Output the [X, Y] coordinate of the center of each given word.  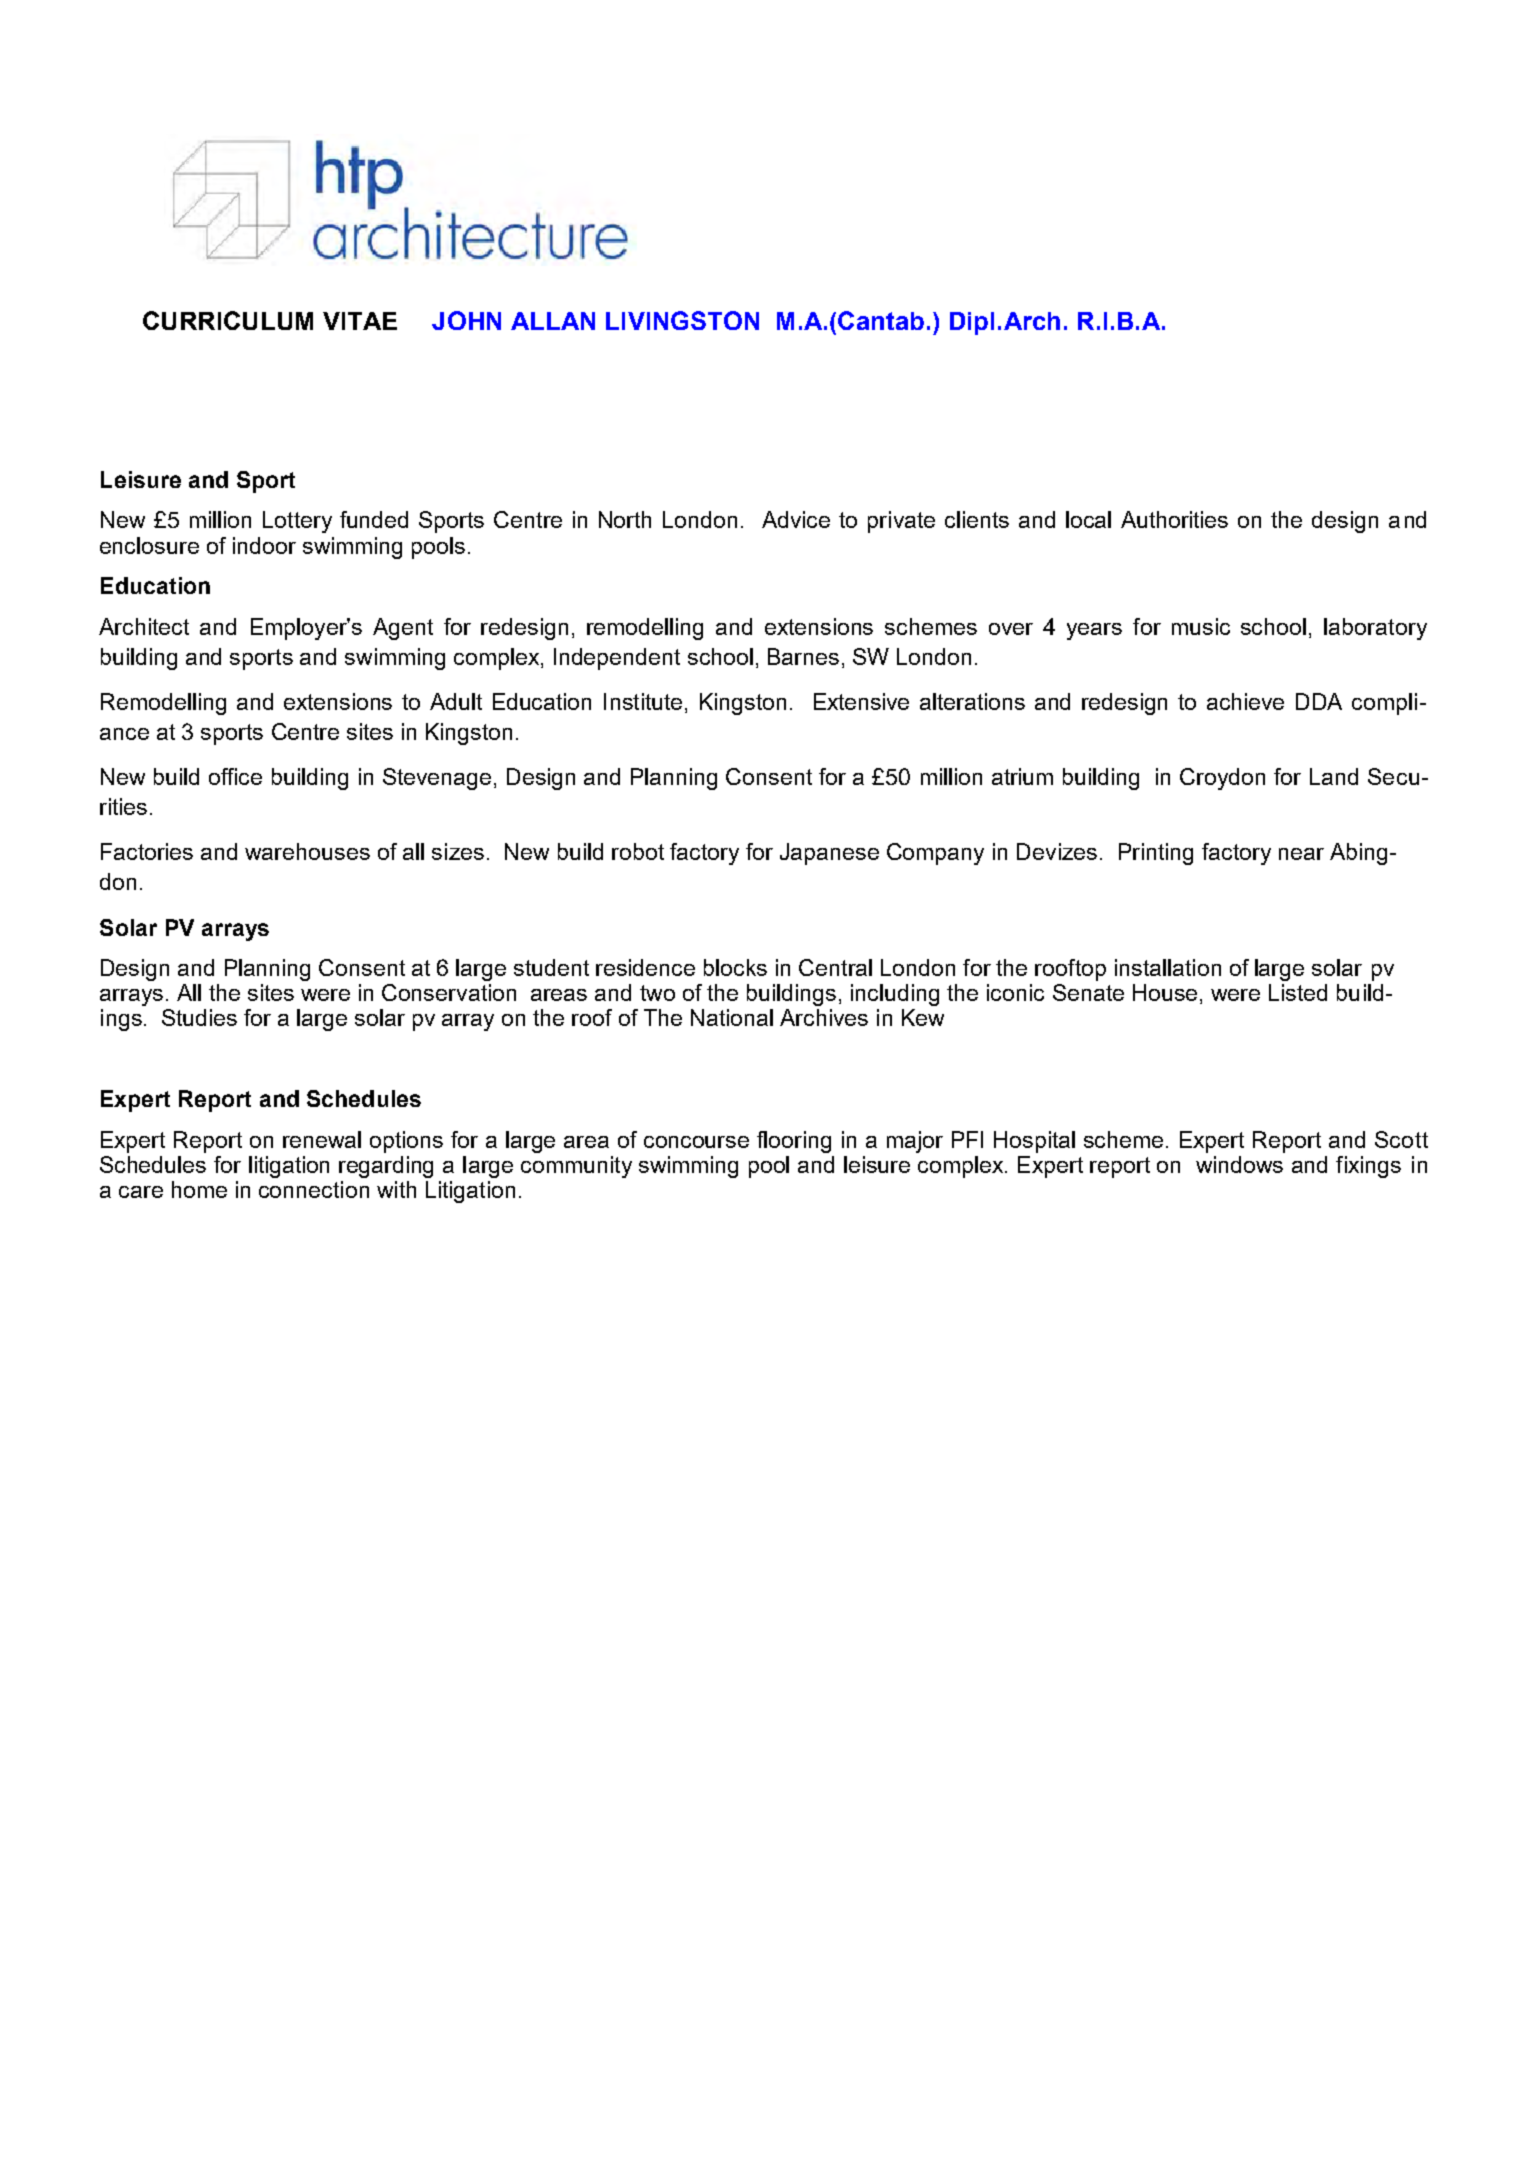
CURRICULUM [228, 320]
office [235, 776]
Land [1334, 776]
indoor [264, 545]
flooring [794, 1142]
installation [1168, 967]
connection [314, 1189]
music [1201, 626]
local [1088, 519]
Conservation [449, 992]
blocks [735, 967]
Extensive [861, 701]
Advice [796, 519]
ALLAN [553, 321]
